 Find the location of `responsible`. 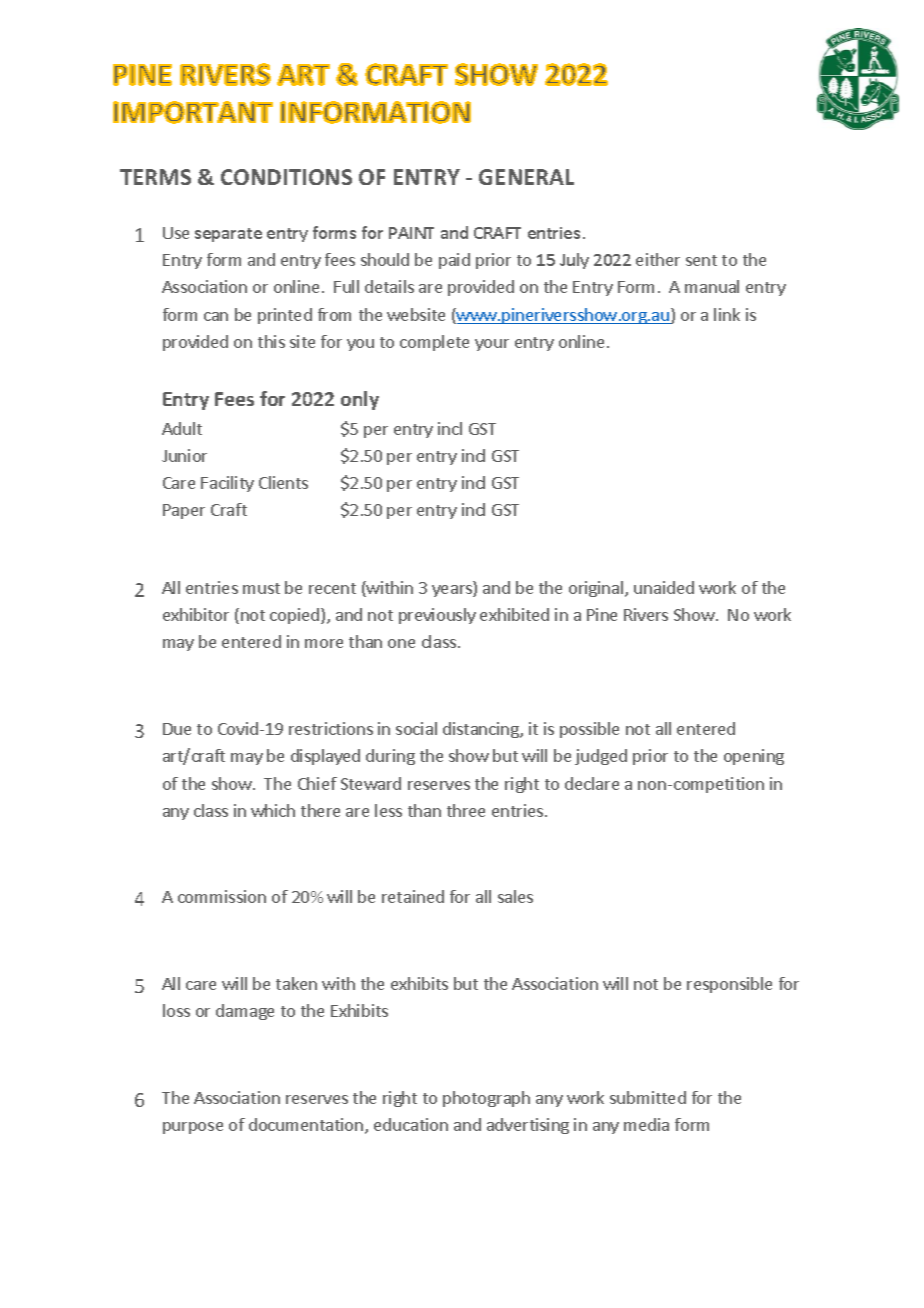

responsible is located at coordinates (729, 985).
